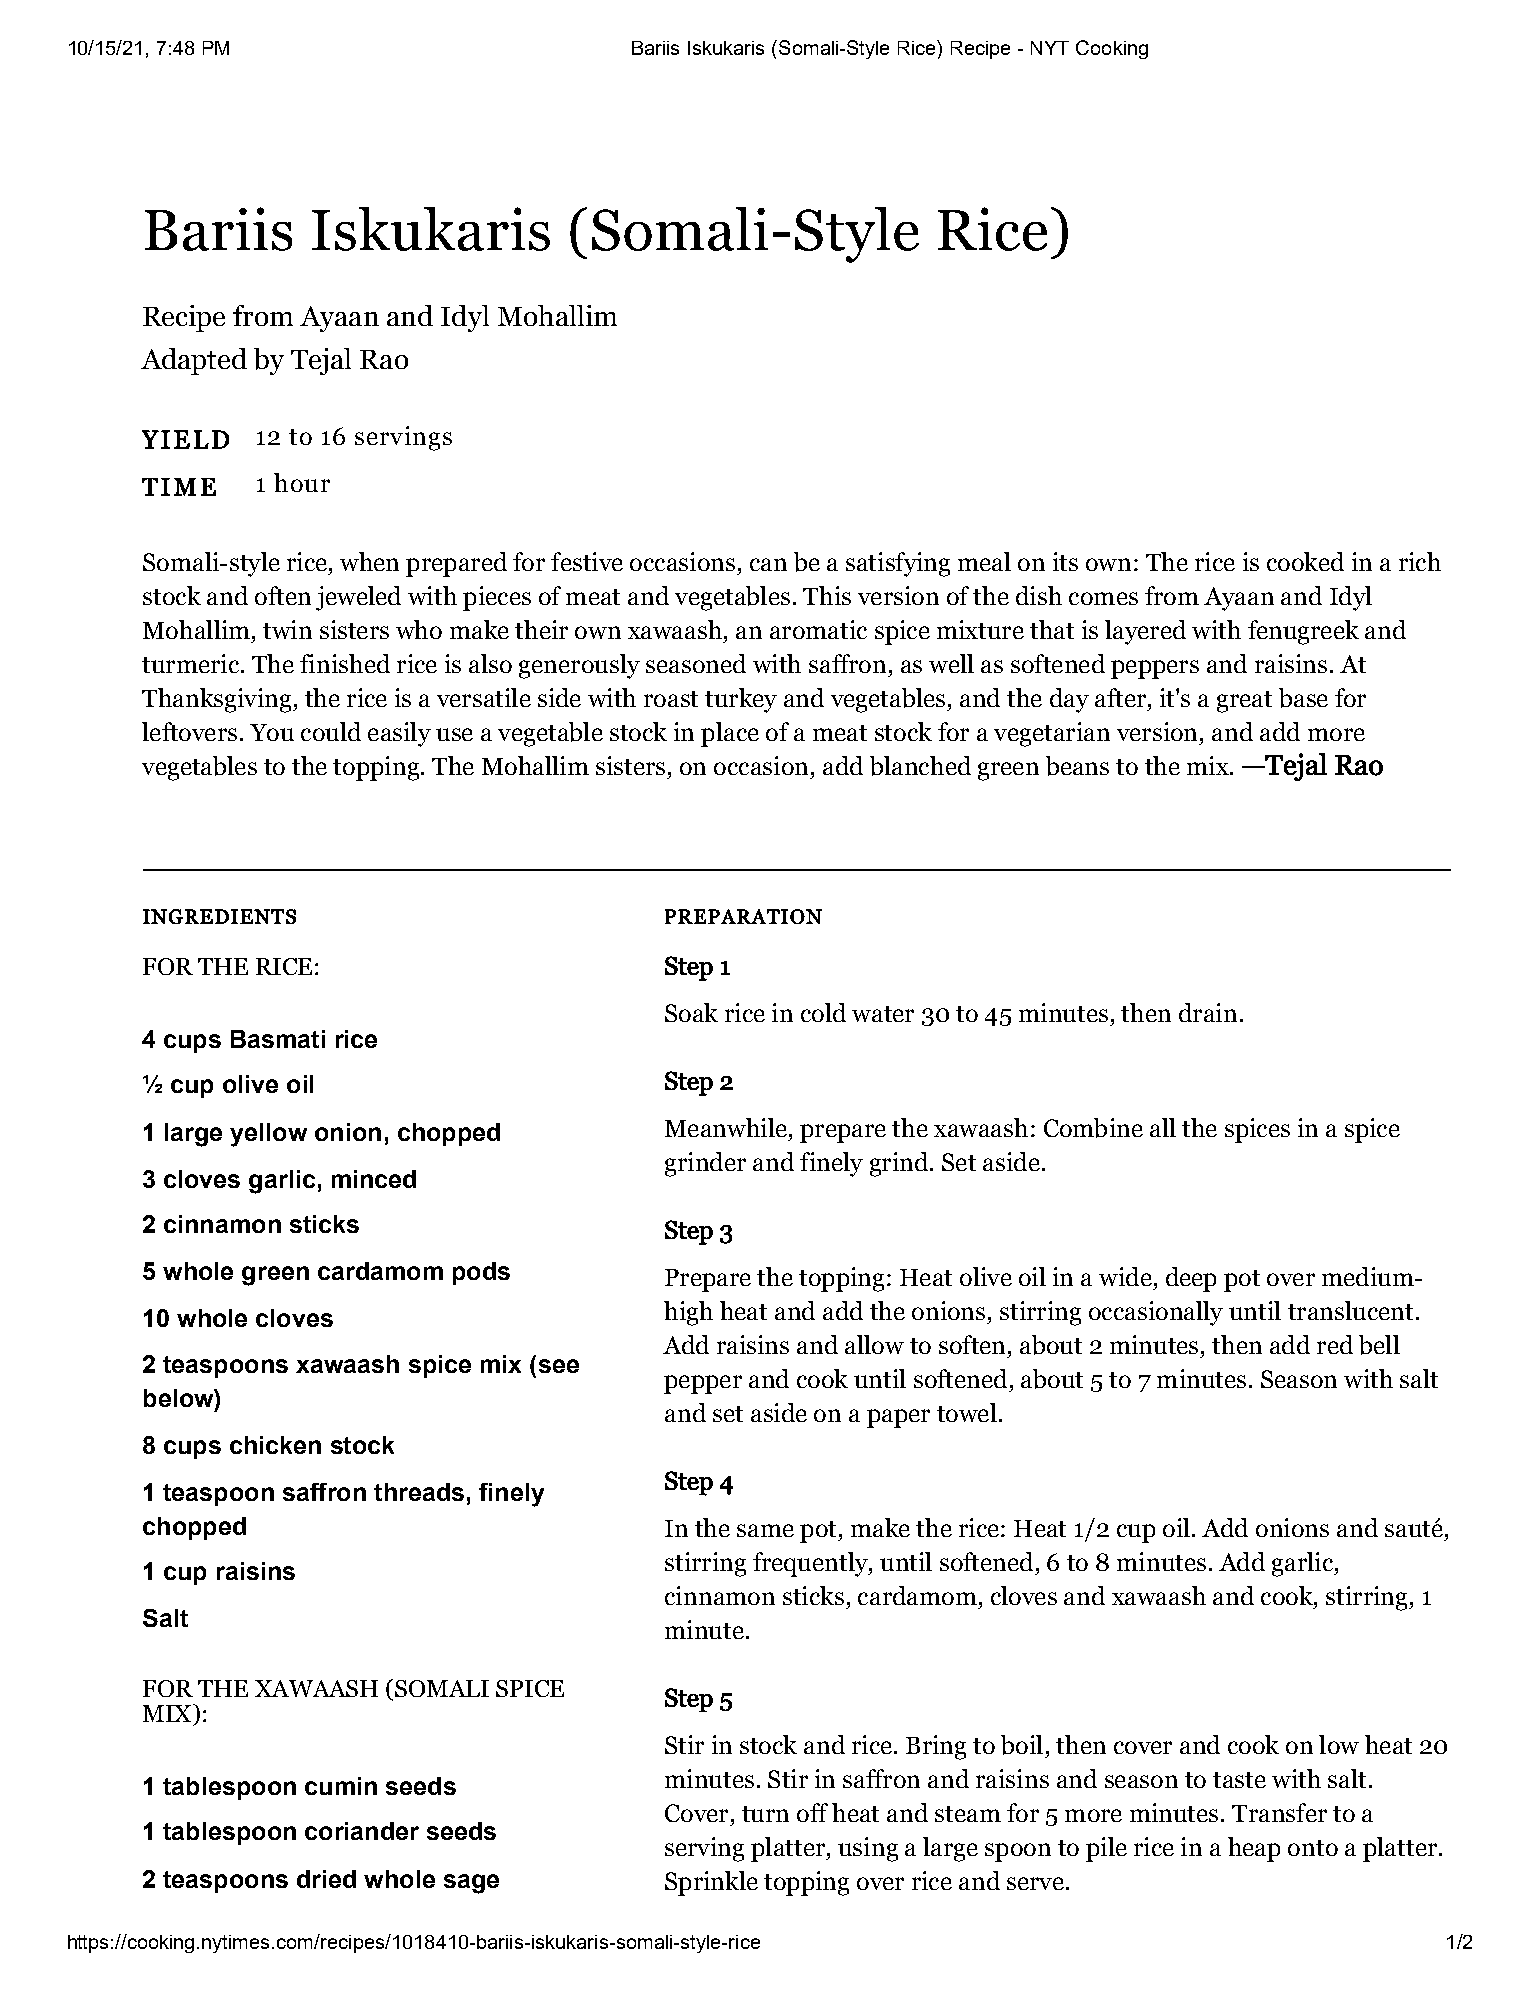 Image resolution: width=1540 pixels, height=1992 pixels. Describe the element at coordinates (1093, 1128) in the screenshot. I see `Combine` at that location.
